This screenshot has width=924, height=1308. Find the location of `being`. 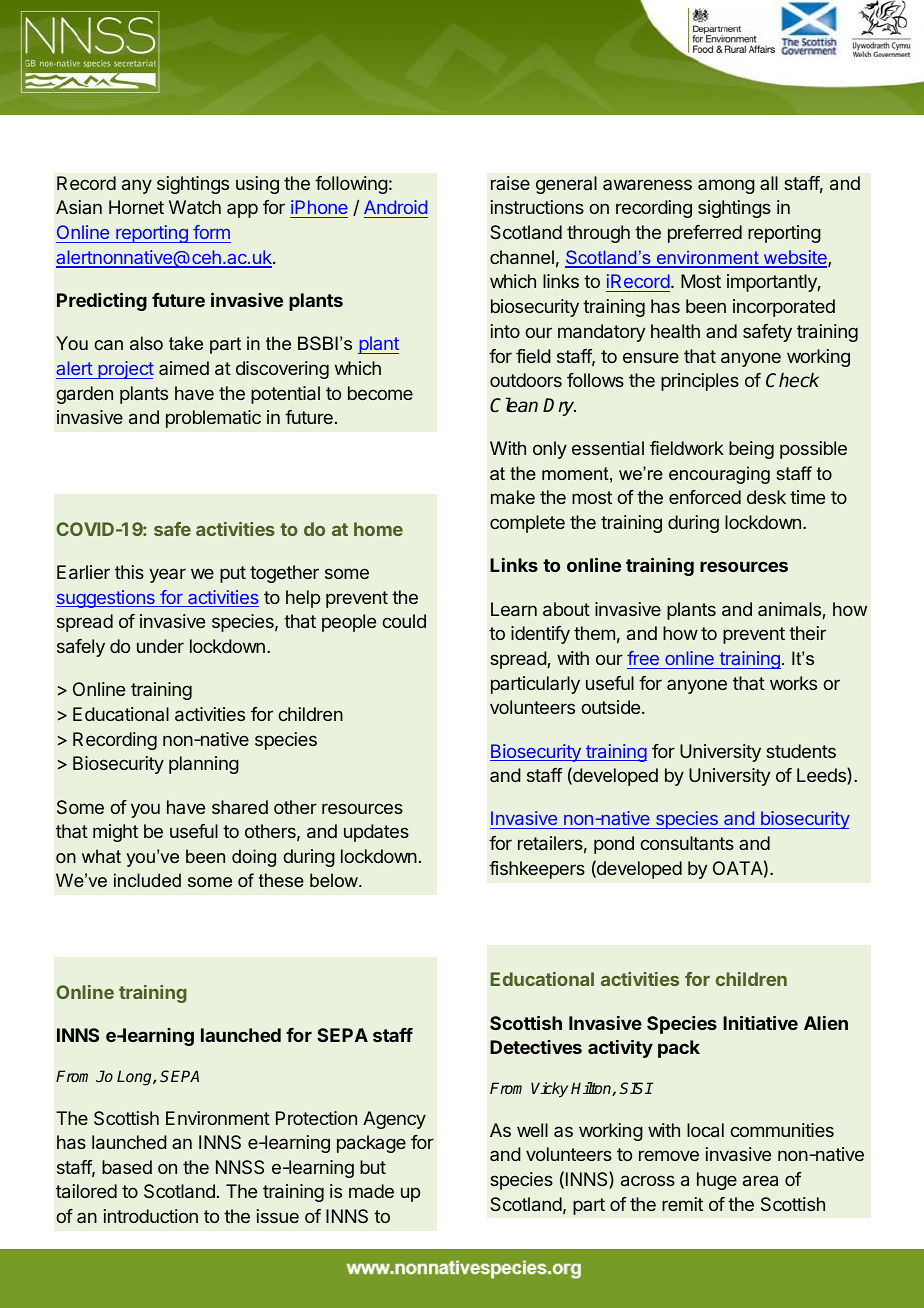

being is located at coordinates (751, 450).
